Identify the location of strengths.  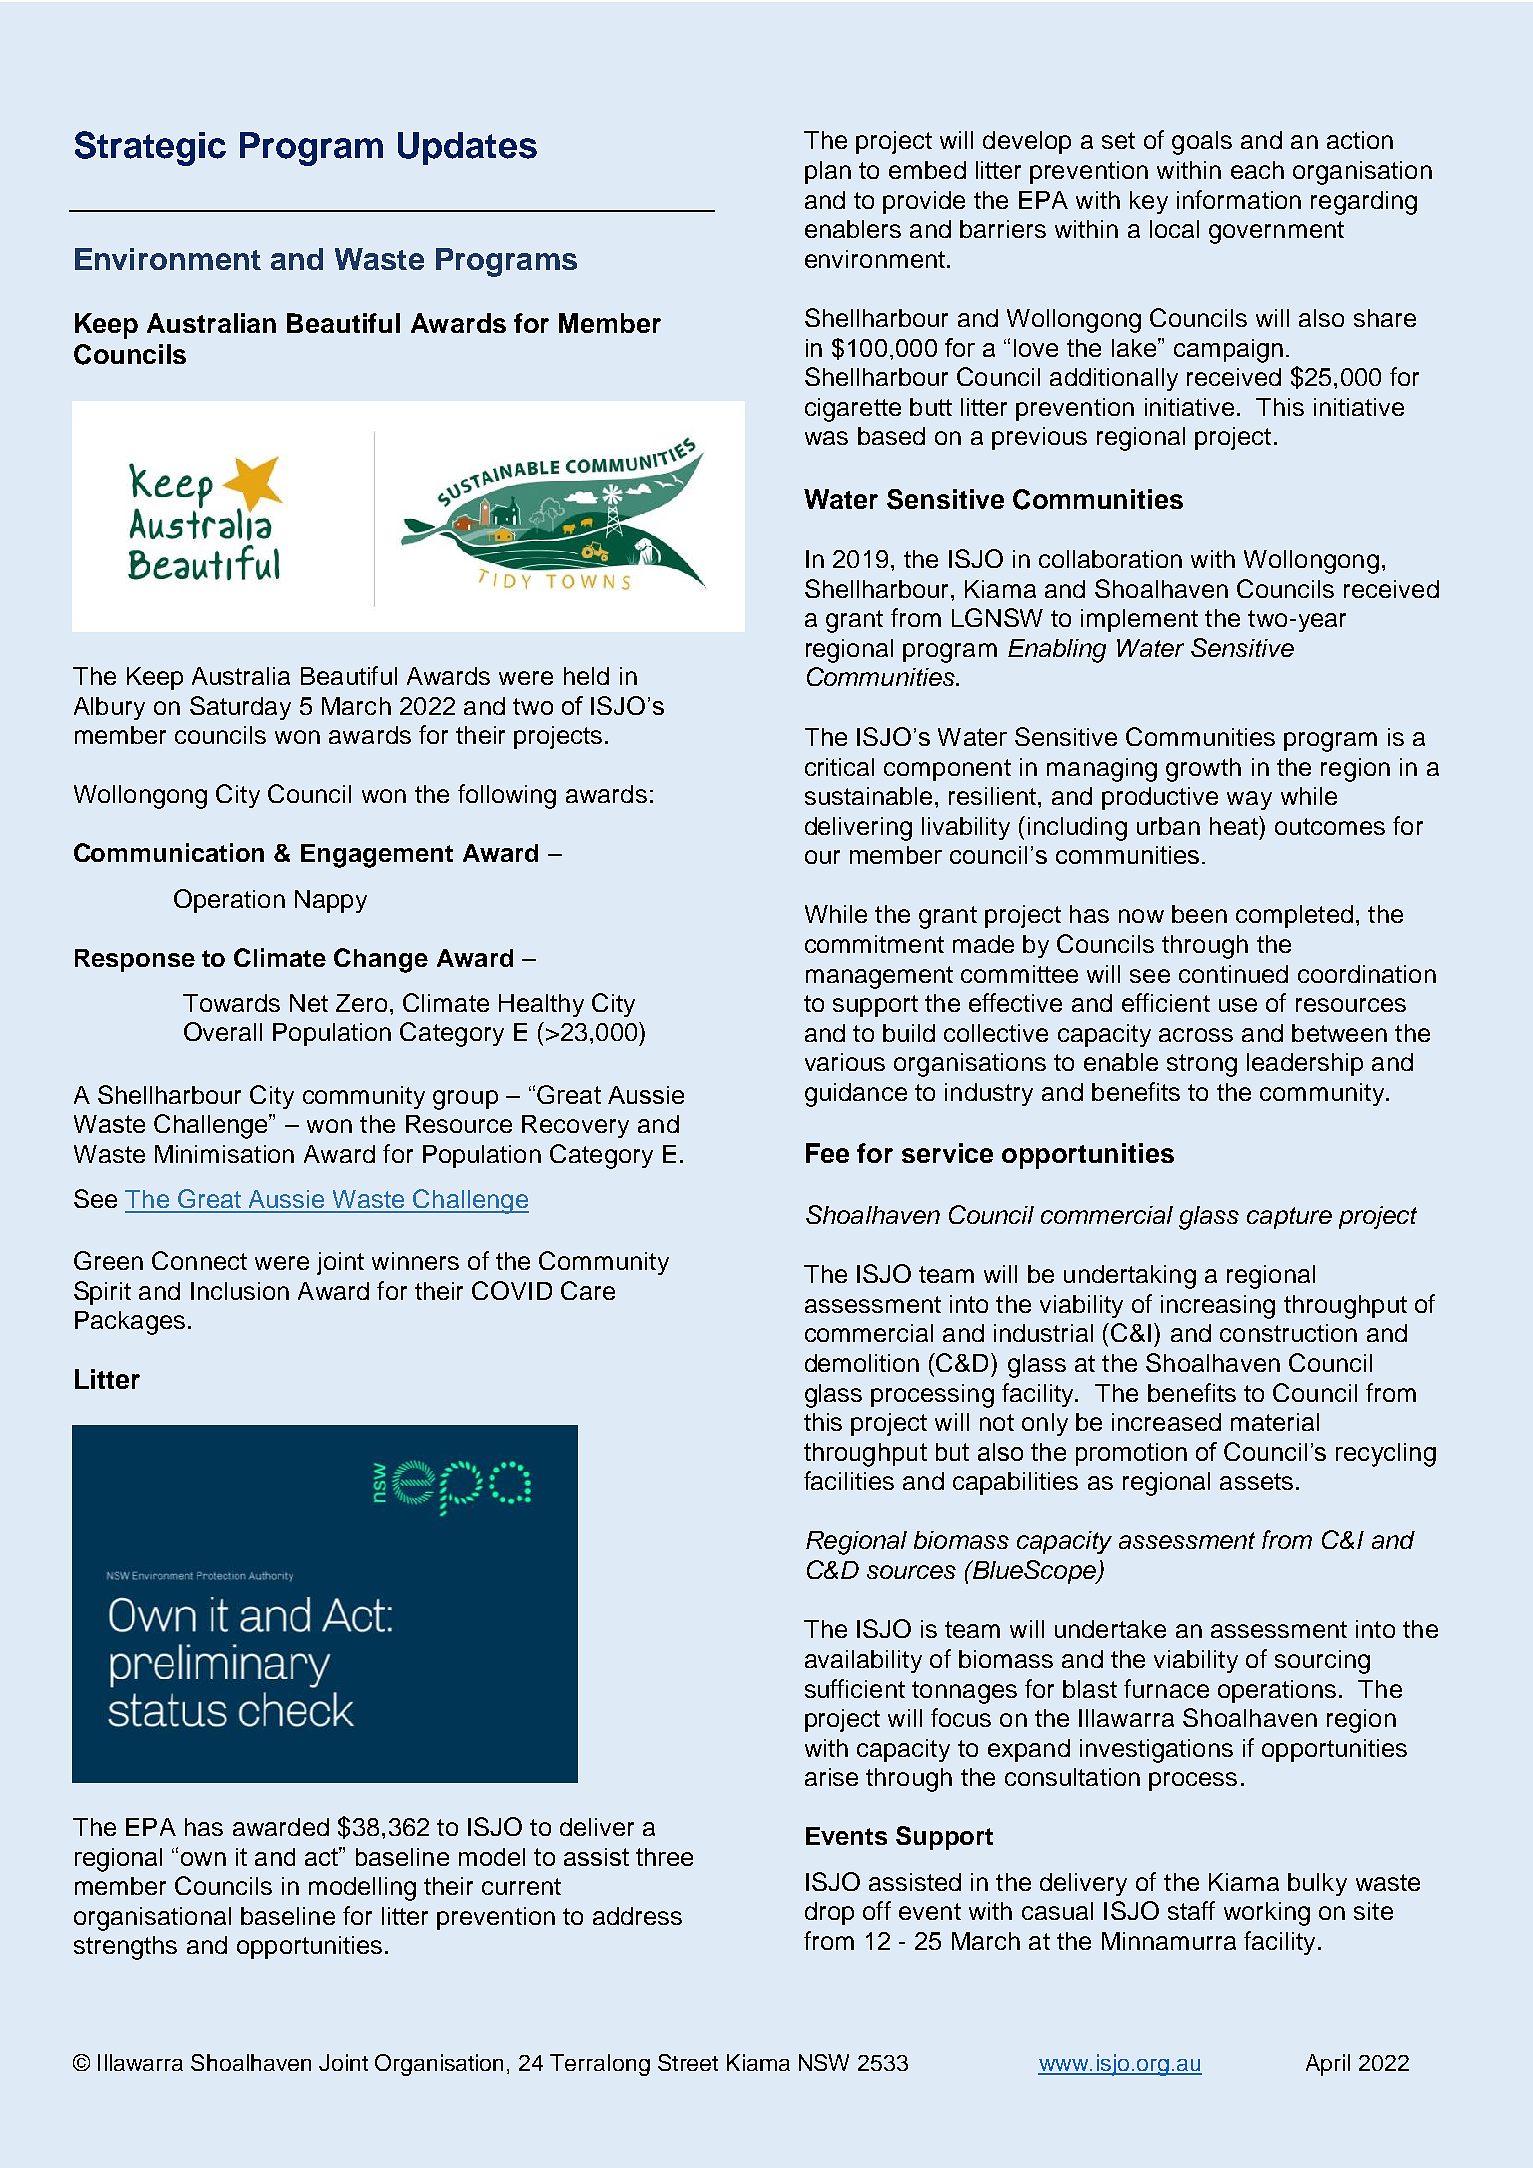
(125, 1948).
